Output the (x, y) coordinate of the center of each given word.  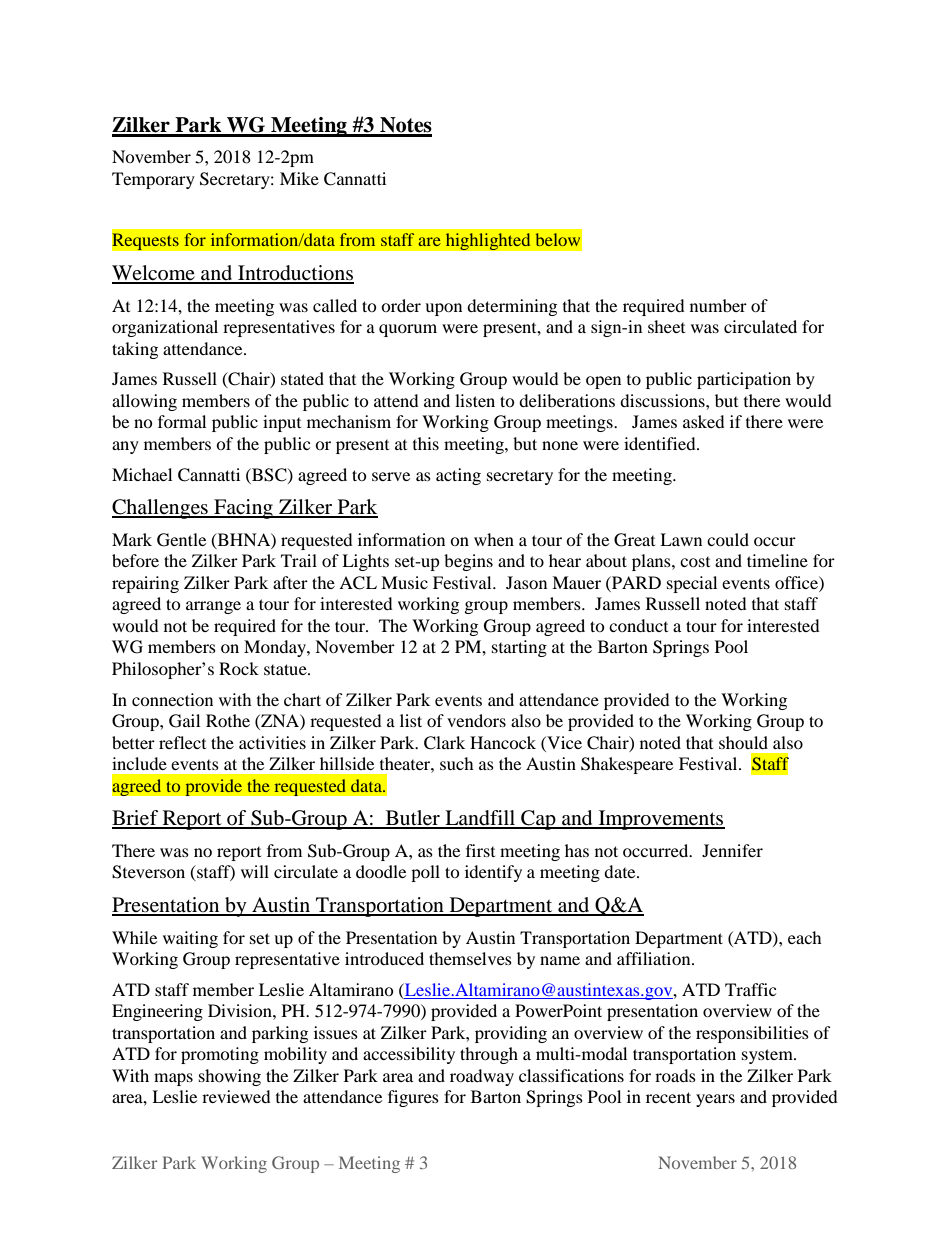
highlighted (488, 242)
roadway (482, 1077)
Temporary (153, 180)
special (692, 584)
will (255, 871)
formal (182, 421)
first (480, 850)
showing (230, 1077)
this (426, 443)
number (718, 305)
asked (704, 421)
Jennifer (732, 850)
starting (519, 648)
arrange (213, 607)
